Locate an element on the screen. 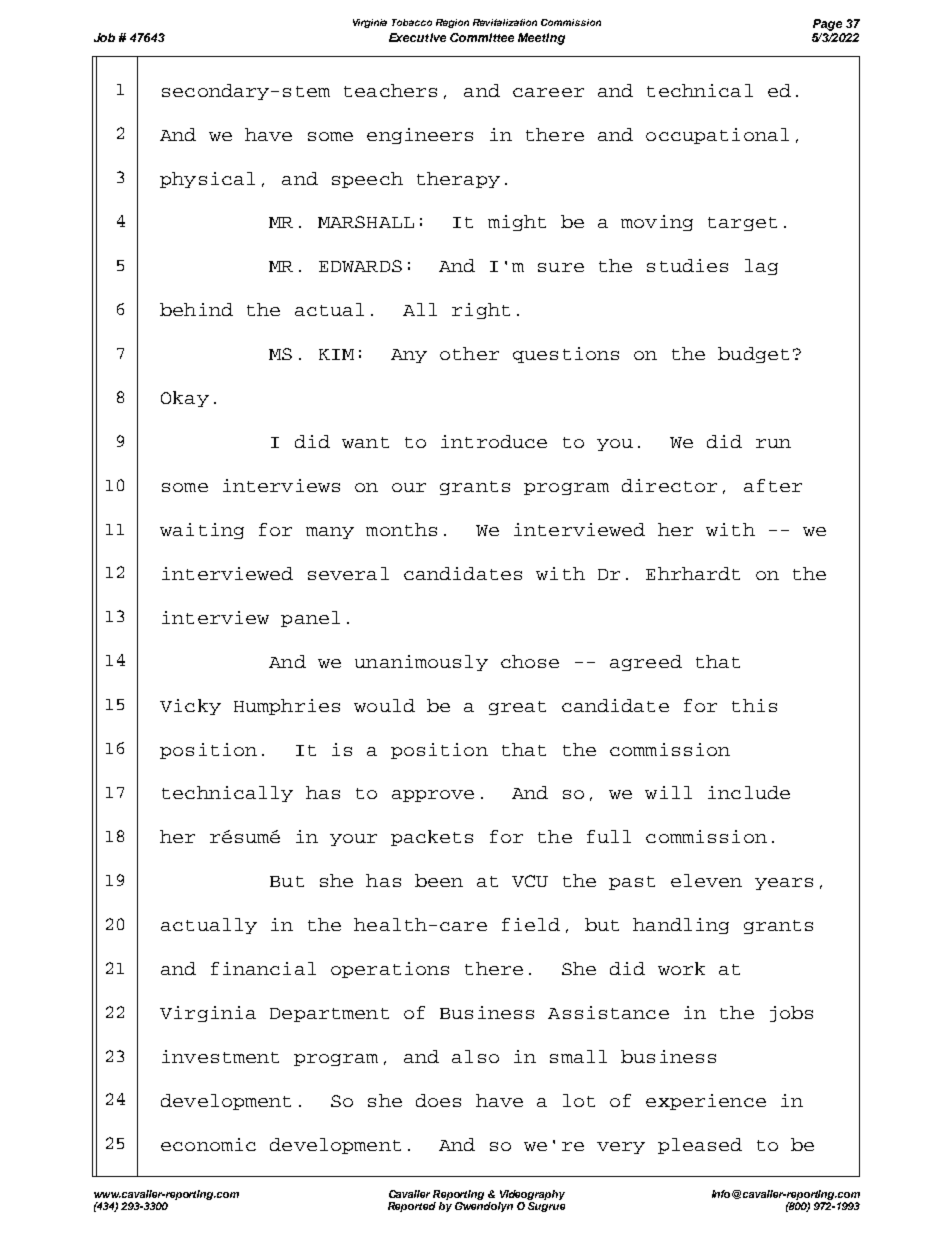  this is located at coordinates (754, 705).
